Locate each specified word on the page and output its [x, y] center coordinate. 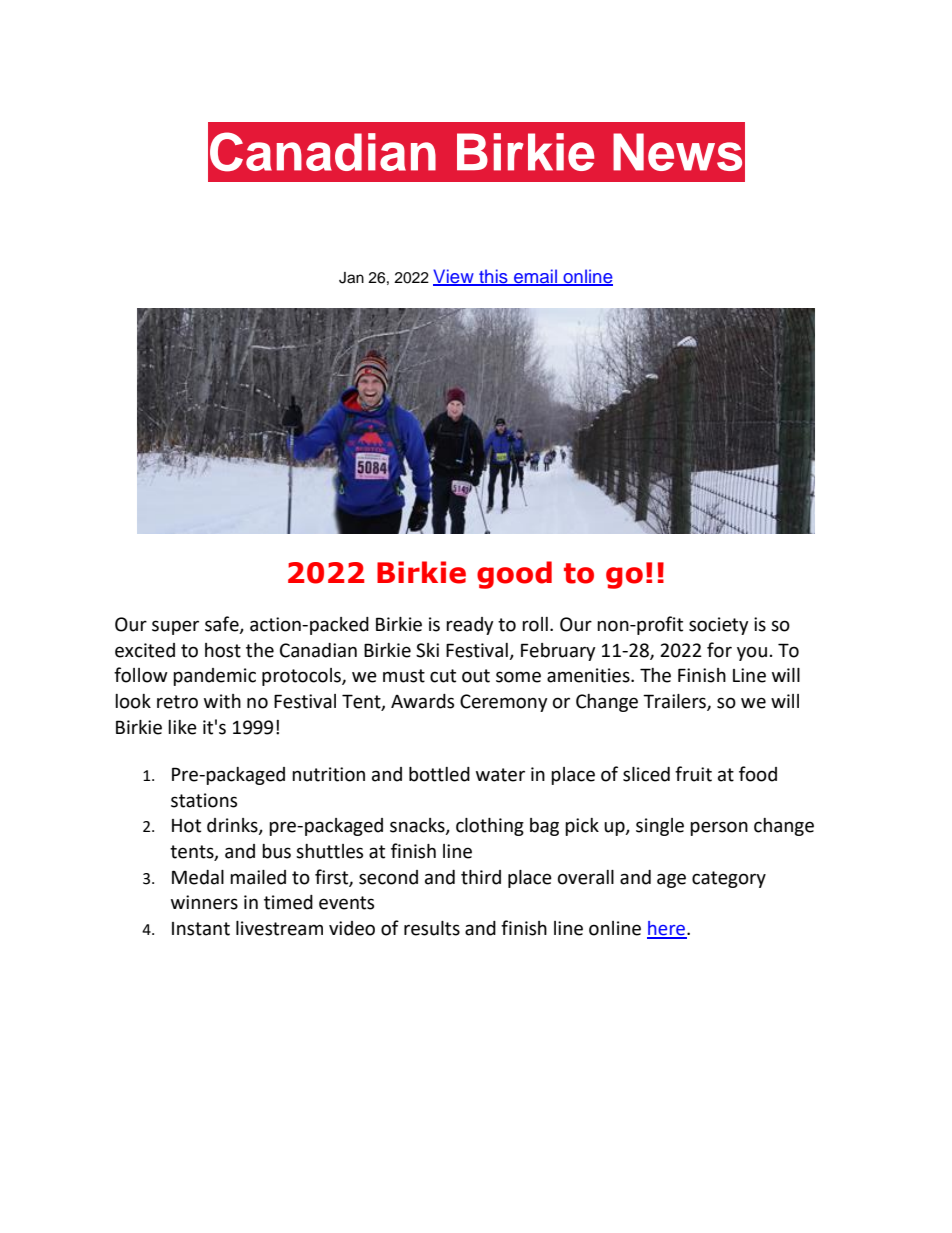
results [432, 928]
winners [204, 902]
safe [223, 625]
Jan [351, 278]
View [454, 277]
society [719, 626]
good [514, 575]
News [677, 152]
